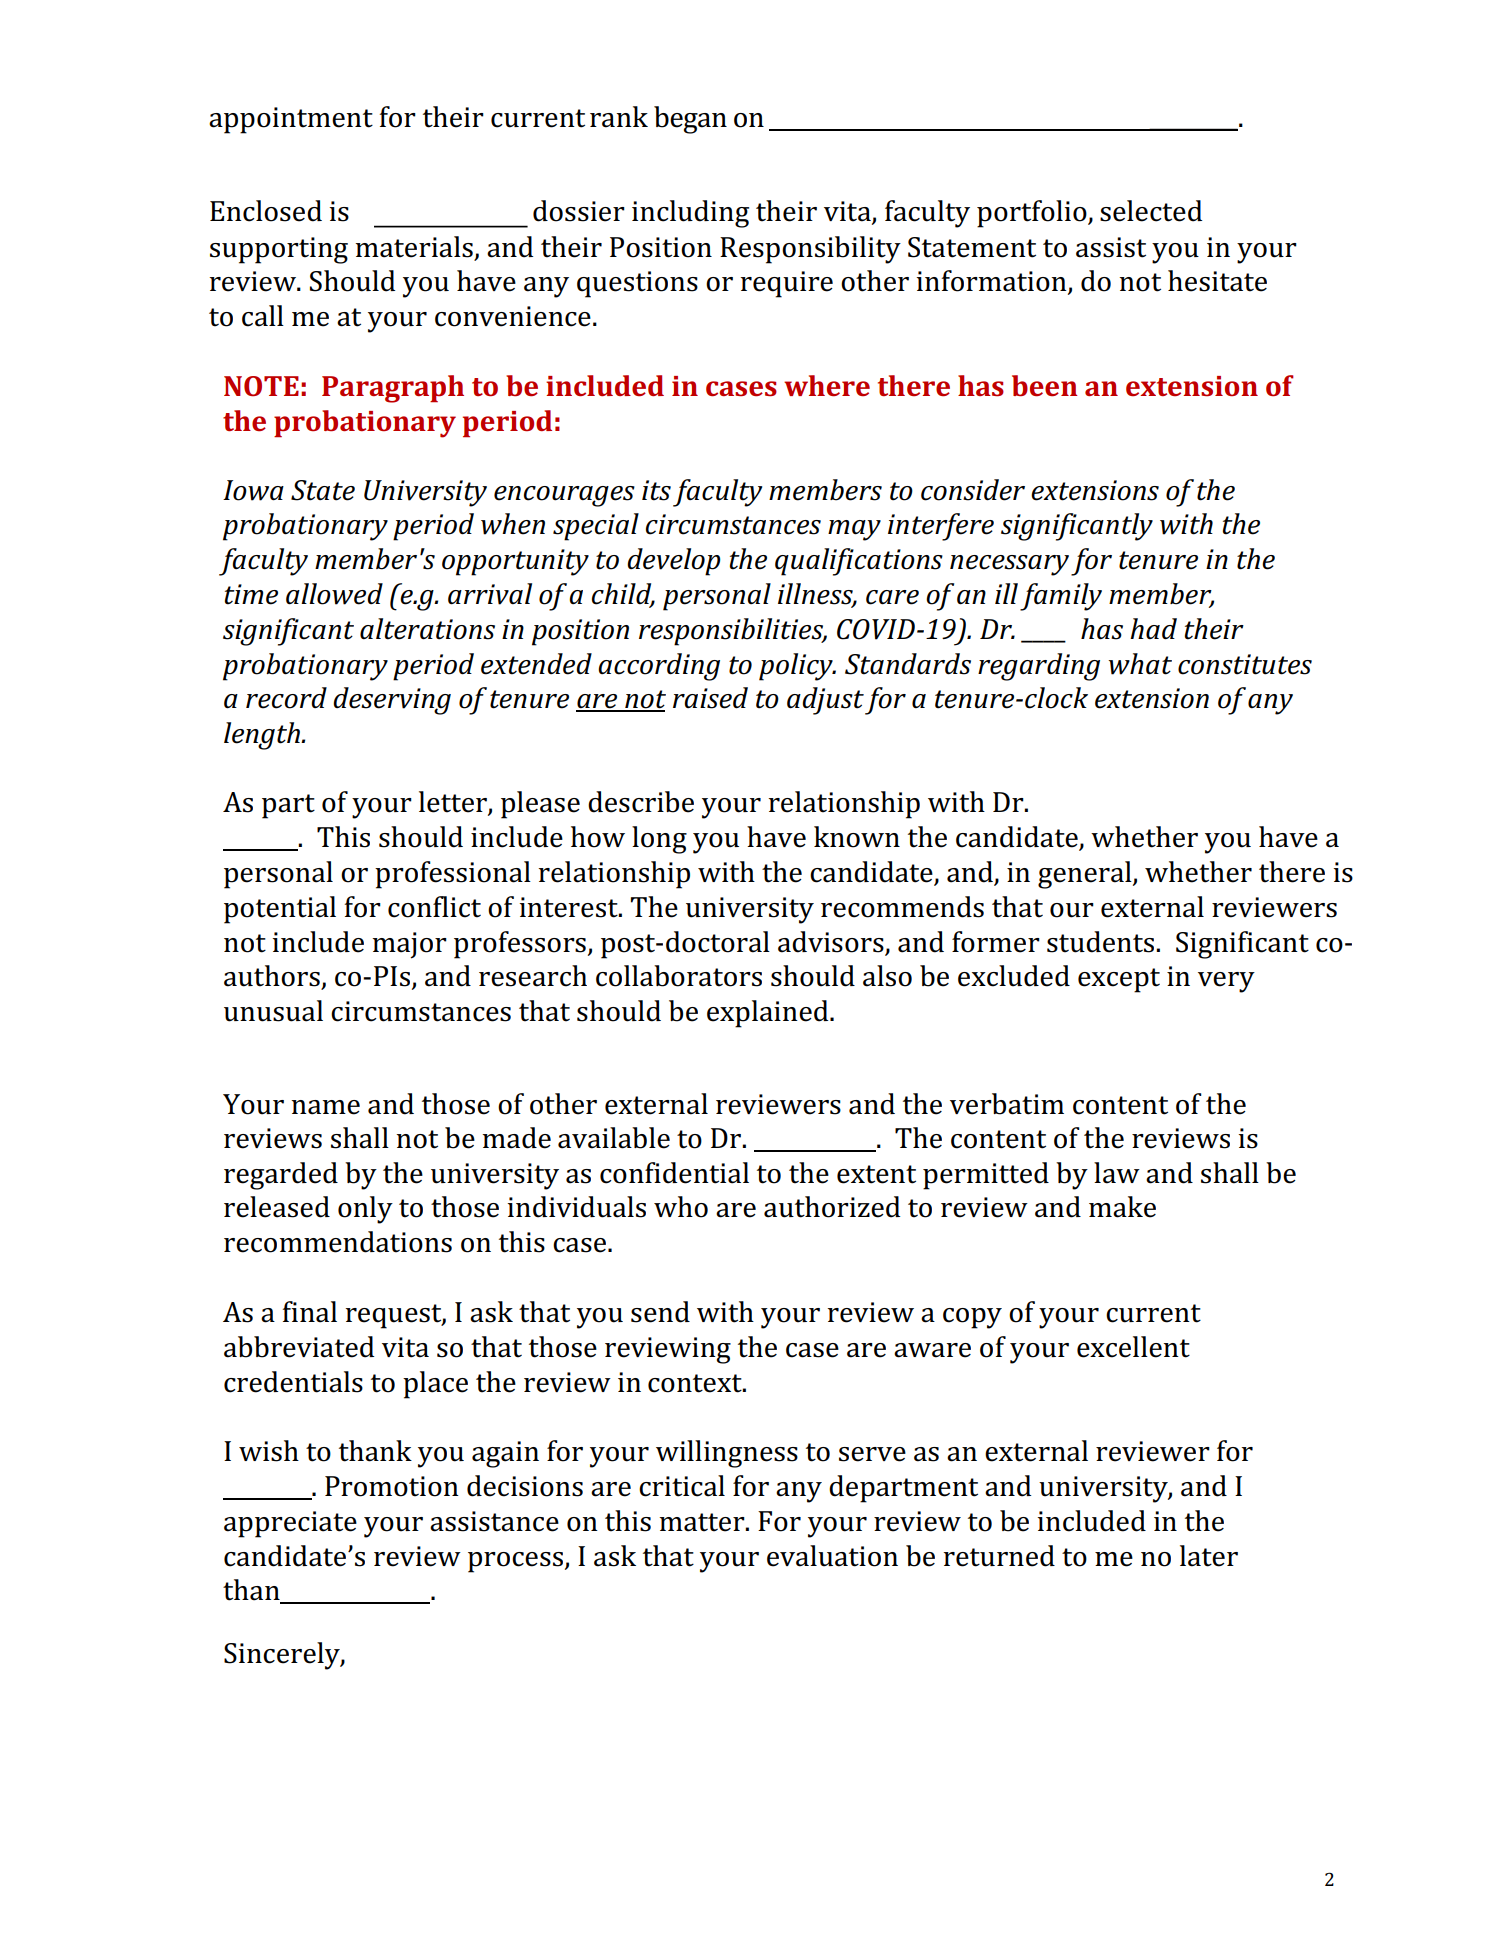 The image size is (1512, 1957). Describe the element at coordinates (453, 875) in the page. I see `professional` at that location.
